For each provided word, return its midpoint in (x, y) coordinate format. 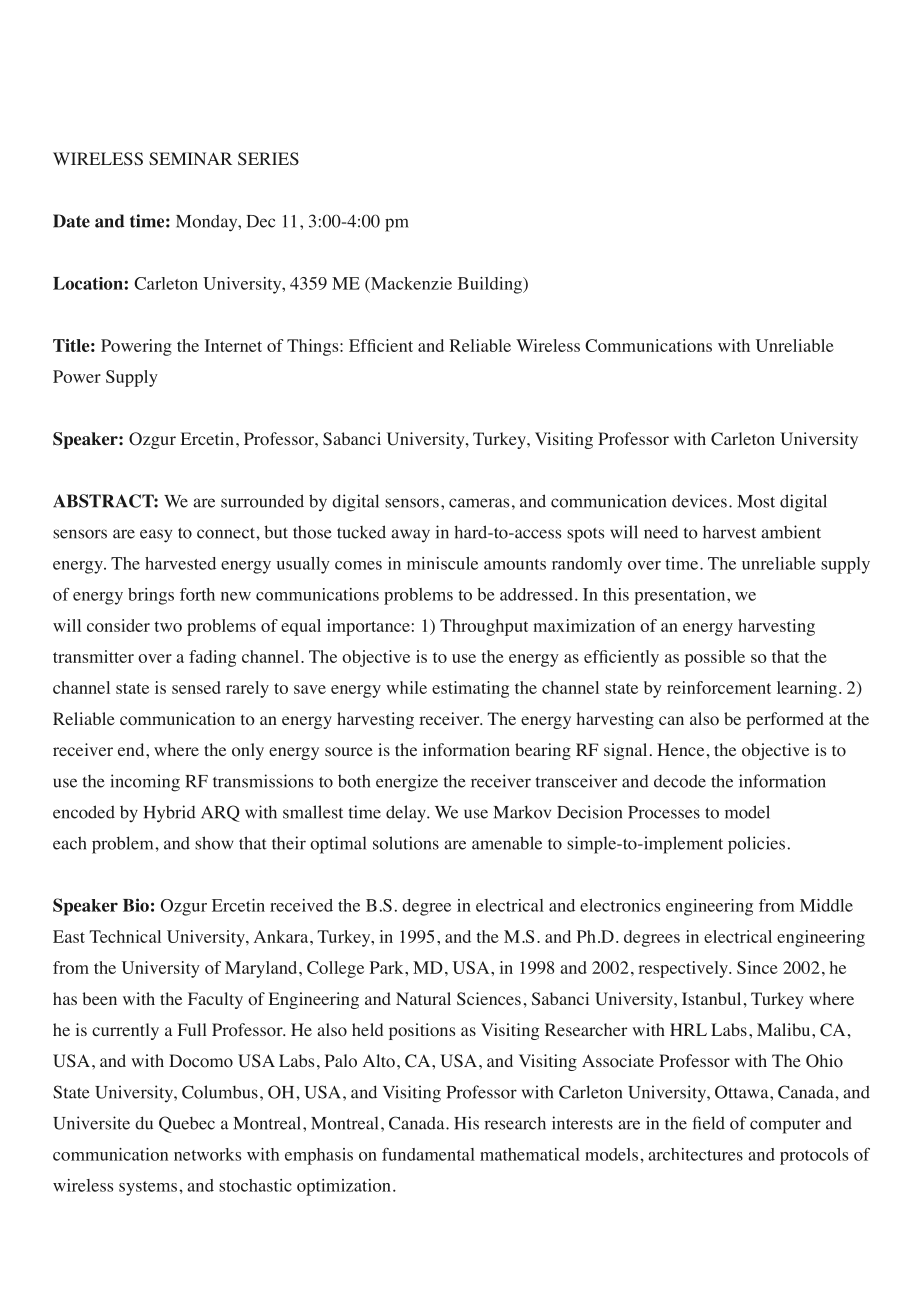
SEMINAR (190, 158)
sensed (196, 687)
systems (148, 1188)
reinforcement (719, 687)
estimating (470, 689)
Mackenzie (410, 283)
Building (491, 285)
